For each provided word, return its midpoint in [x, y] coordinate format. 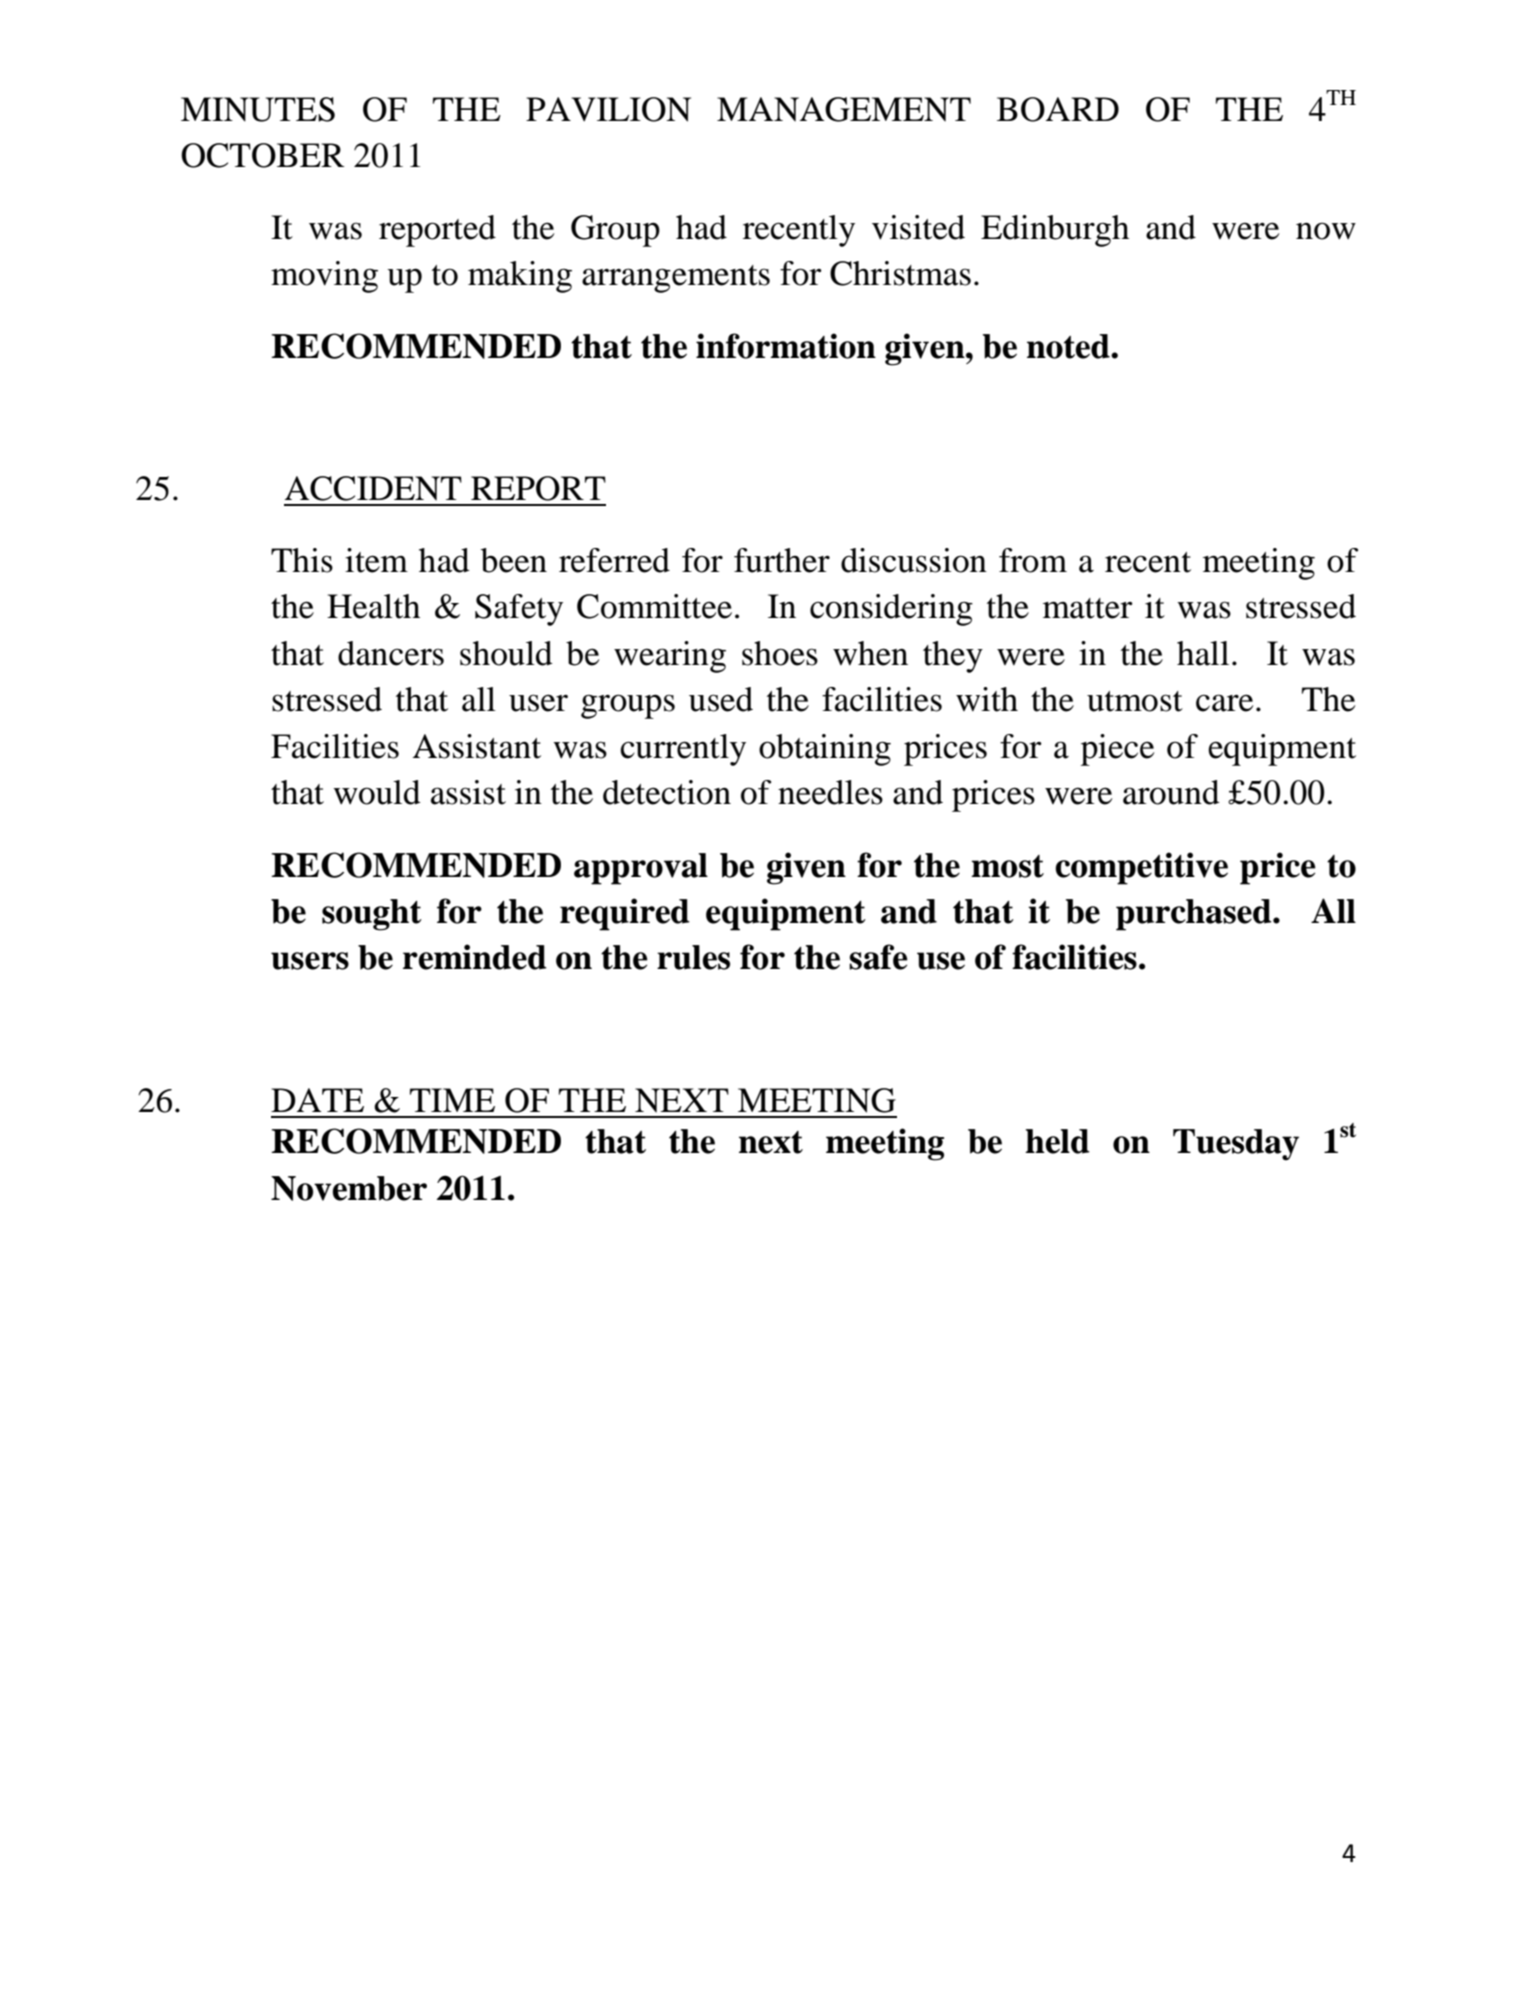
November [349, 1188]
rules [693, 957]
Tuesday [1236, 1145]
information [786, 346]
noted [1069, 346]
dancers [391, 653]
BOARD [1058, 109]
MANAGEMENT [844, 109]
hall [1203, 653]
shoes [780, 653]
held [1057, 1141]
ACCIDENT [373, 488]
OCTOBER [263, 155]
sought [372, 915]
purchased [1195, 915]
